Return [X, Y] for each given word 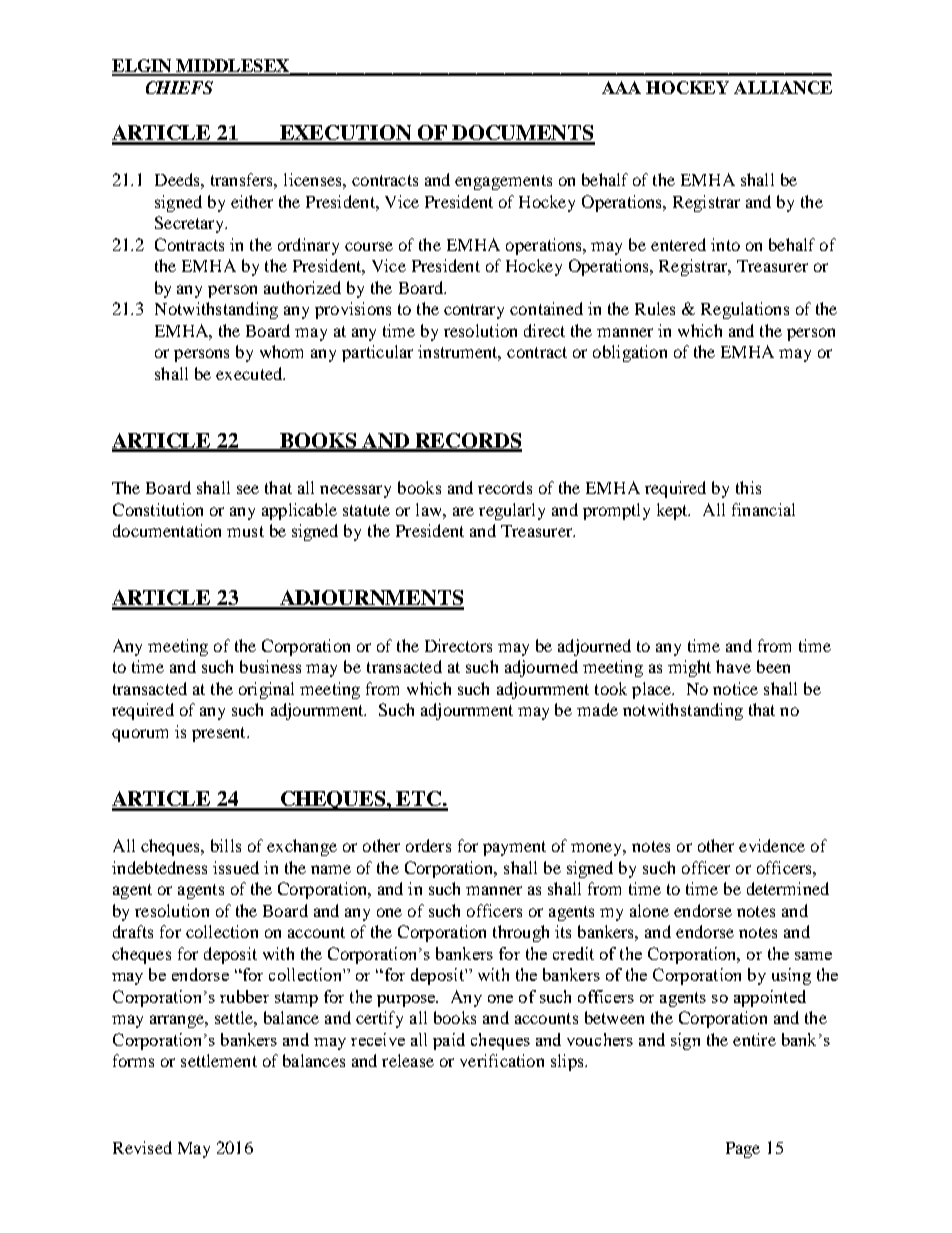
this [748, 487]
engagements [503, 182]
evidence [772, 845]
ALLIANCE [783, 87]
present [220, 734]
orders [428, 845]
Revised [142, 1147]
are [463, 511]
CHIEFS [179, 87]
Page [743, 1150]
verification [502, 1060]
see [248, 489]
